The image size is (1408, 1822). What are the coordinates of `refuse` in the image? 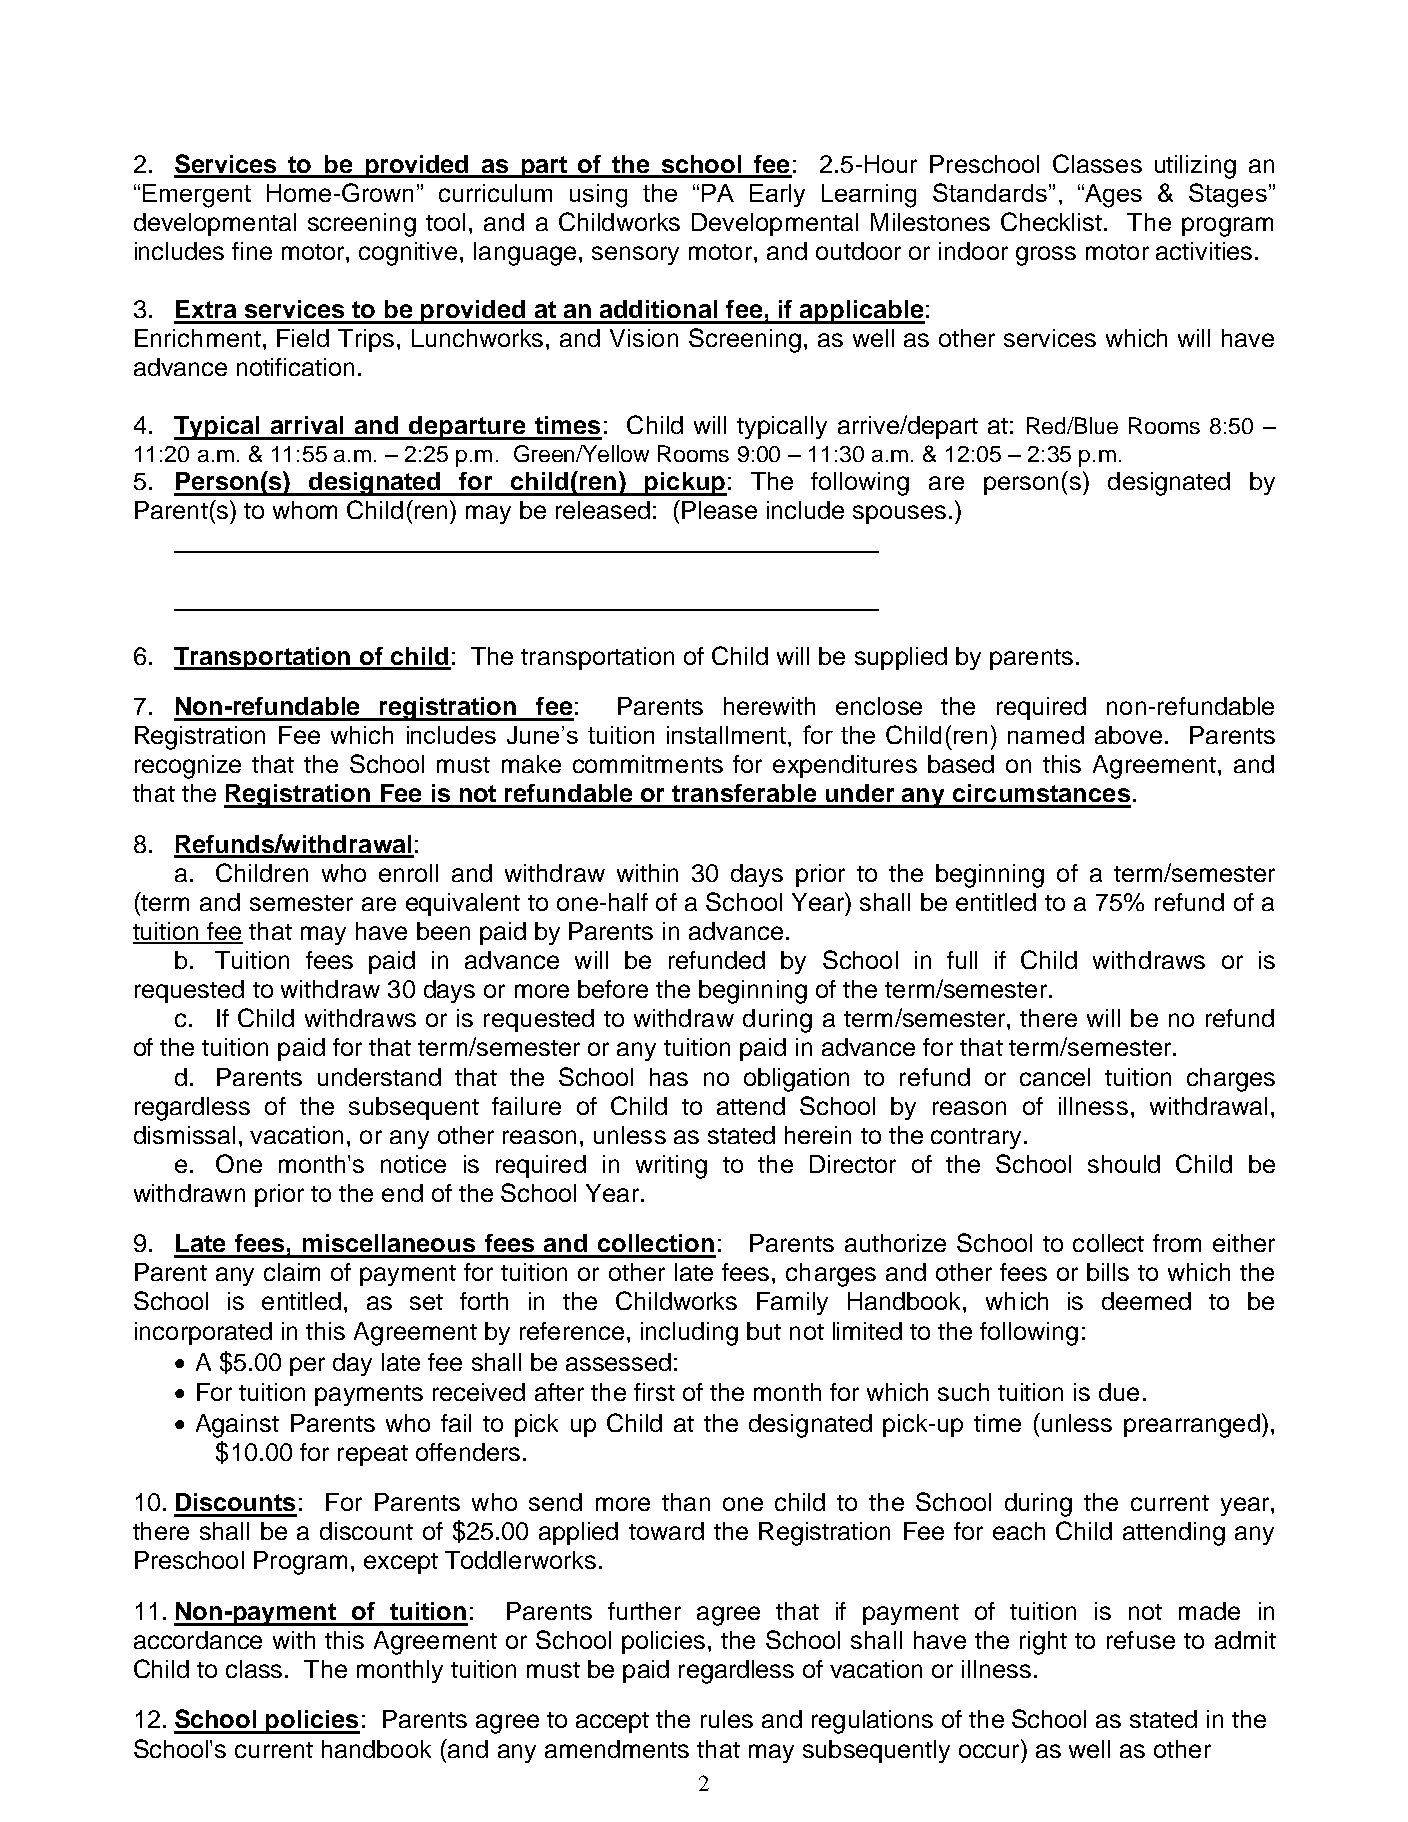 It's located at (1141, 1640).
